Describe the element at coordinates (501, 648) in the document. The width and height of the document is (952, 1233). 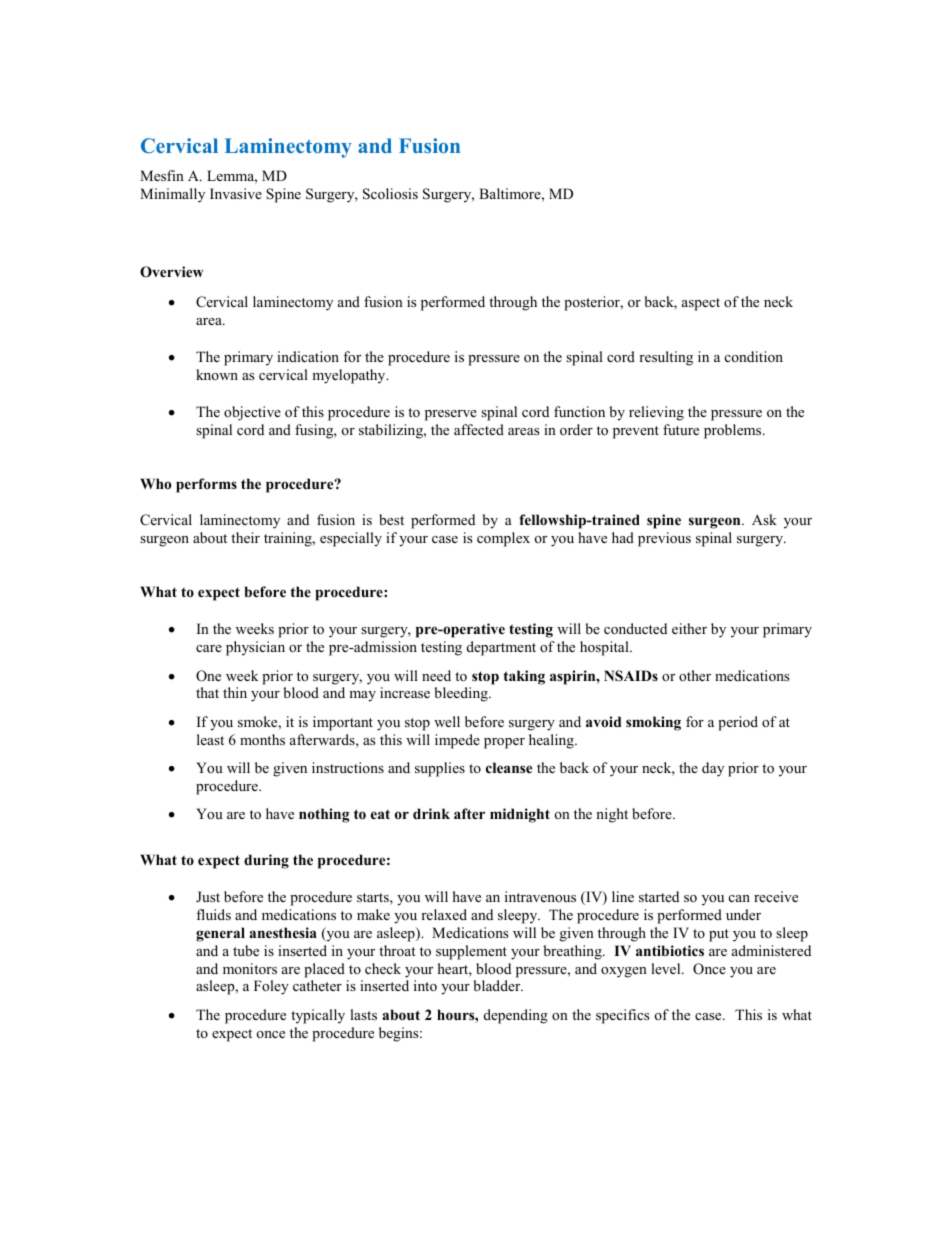
I see `department` at that location.
